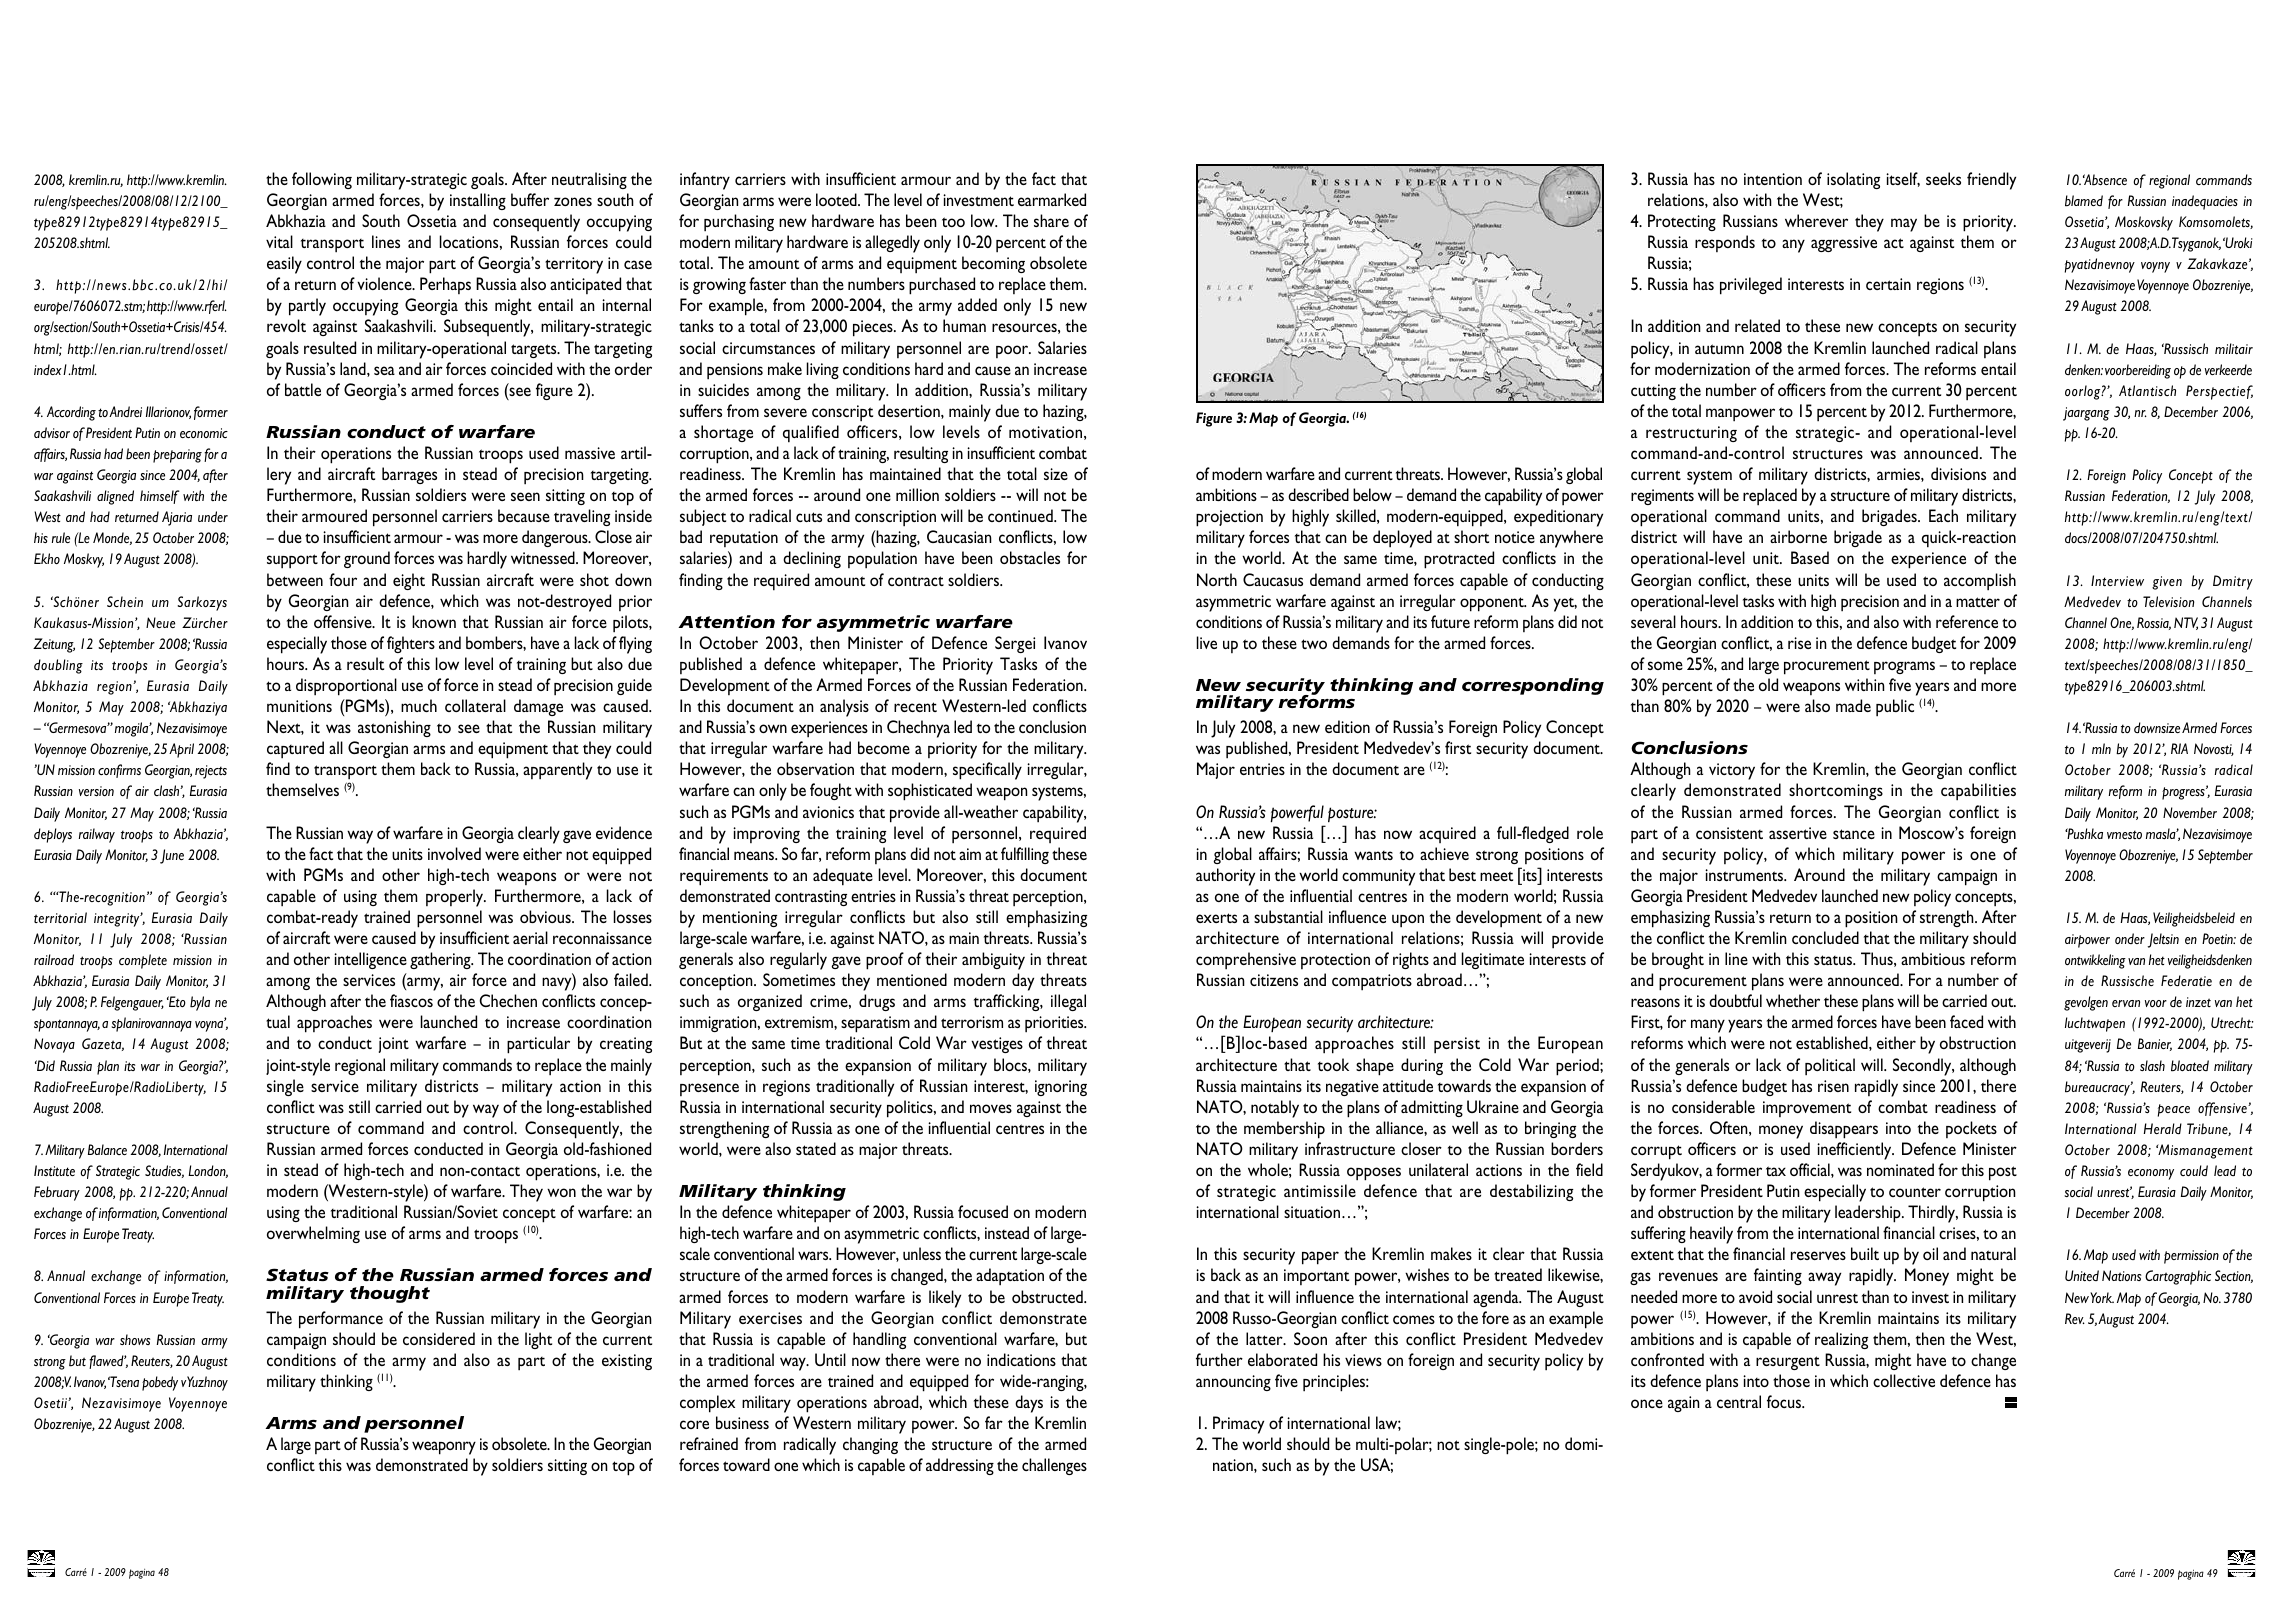 This screenshot has height=1614, width=2283. I want to click on considered, so click(439, 1338).
